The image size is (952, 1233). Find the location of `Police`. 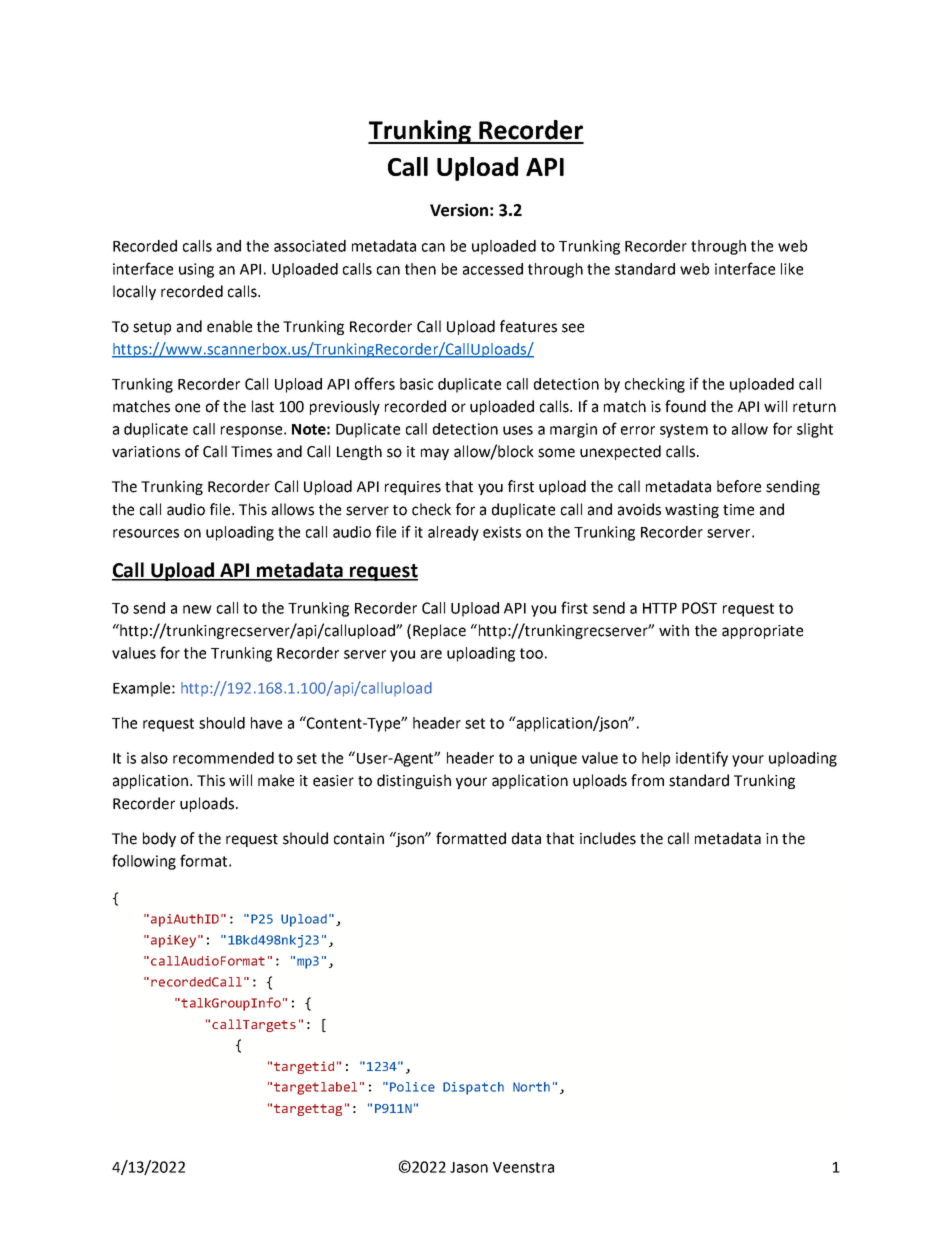

Police is located at coordinates (412, 1087).
